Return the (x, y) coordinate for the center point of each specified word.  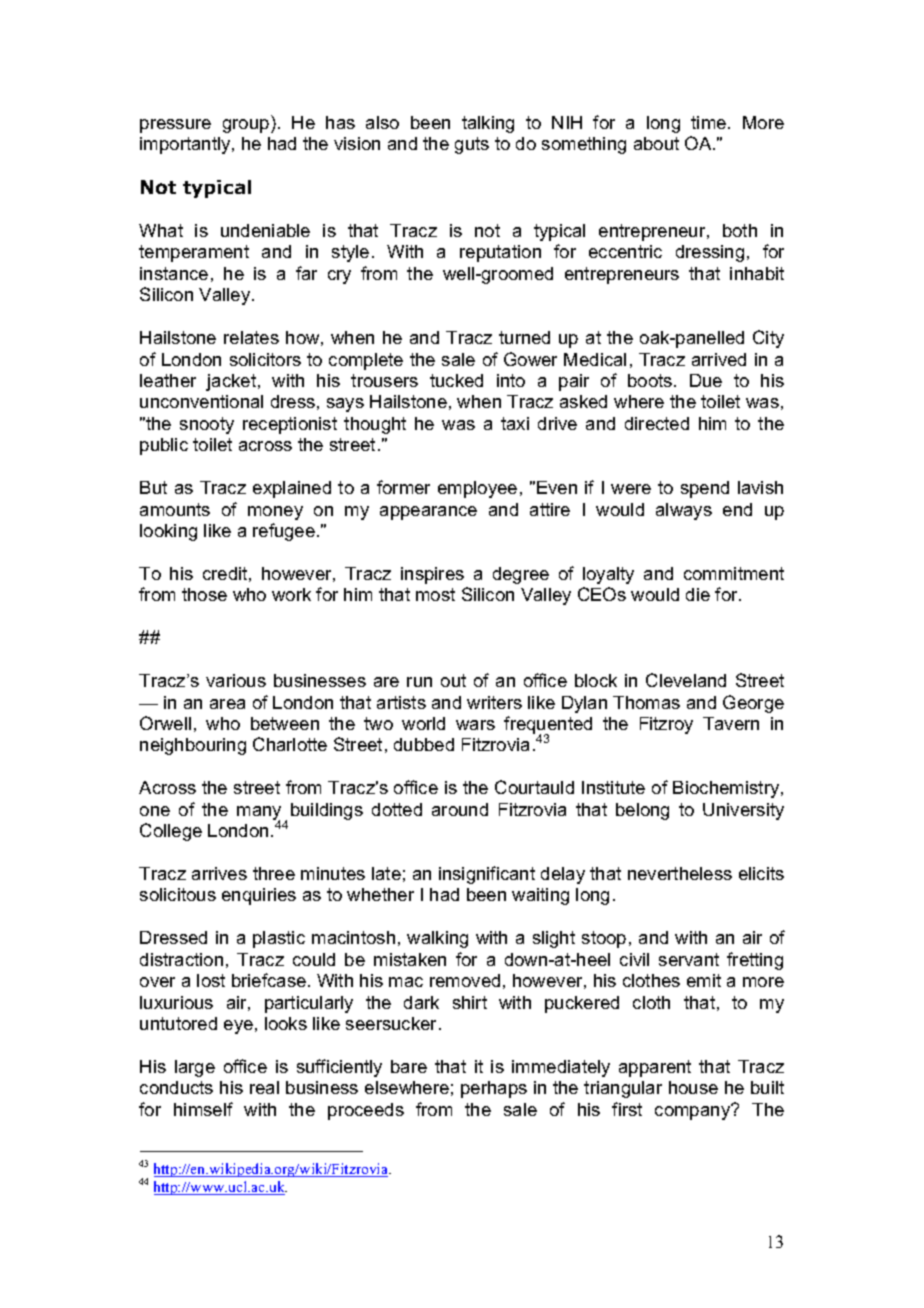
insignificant (487, 875)
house (693, 1087)
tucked (456, 380)
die (698, 594)
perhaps (494, 1089)
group (247, 126)
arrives (219, 873)
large (195, 1068)
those (204, 594)
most (435, 594)
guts (472, 145)
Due (706, 380)
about (656, 143)
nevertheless (680, 873)
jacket (232, 382)
